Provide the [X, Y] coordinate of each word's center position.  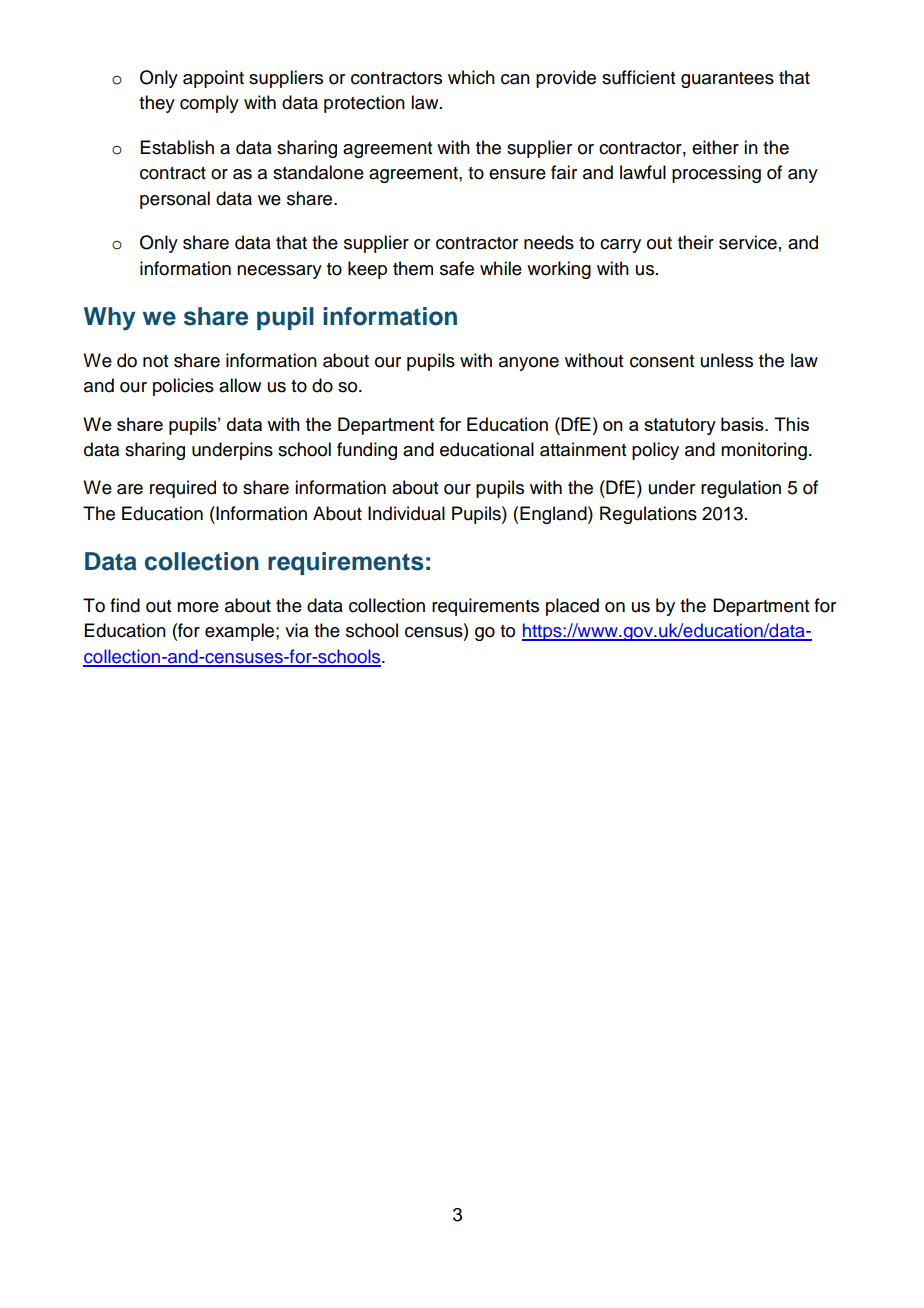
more [198, 607]
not [155, 361]
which [471, 77]
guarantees [727, 80]
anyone [529, 364]
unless [727, 360]
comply [209, 104]
